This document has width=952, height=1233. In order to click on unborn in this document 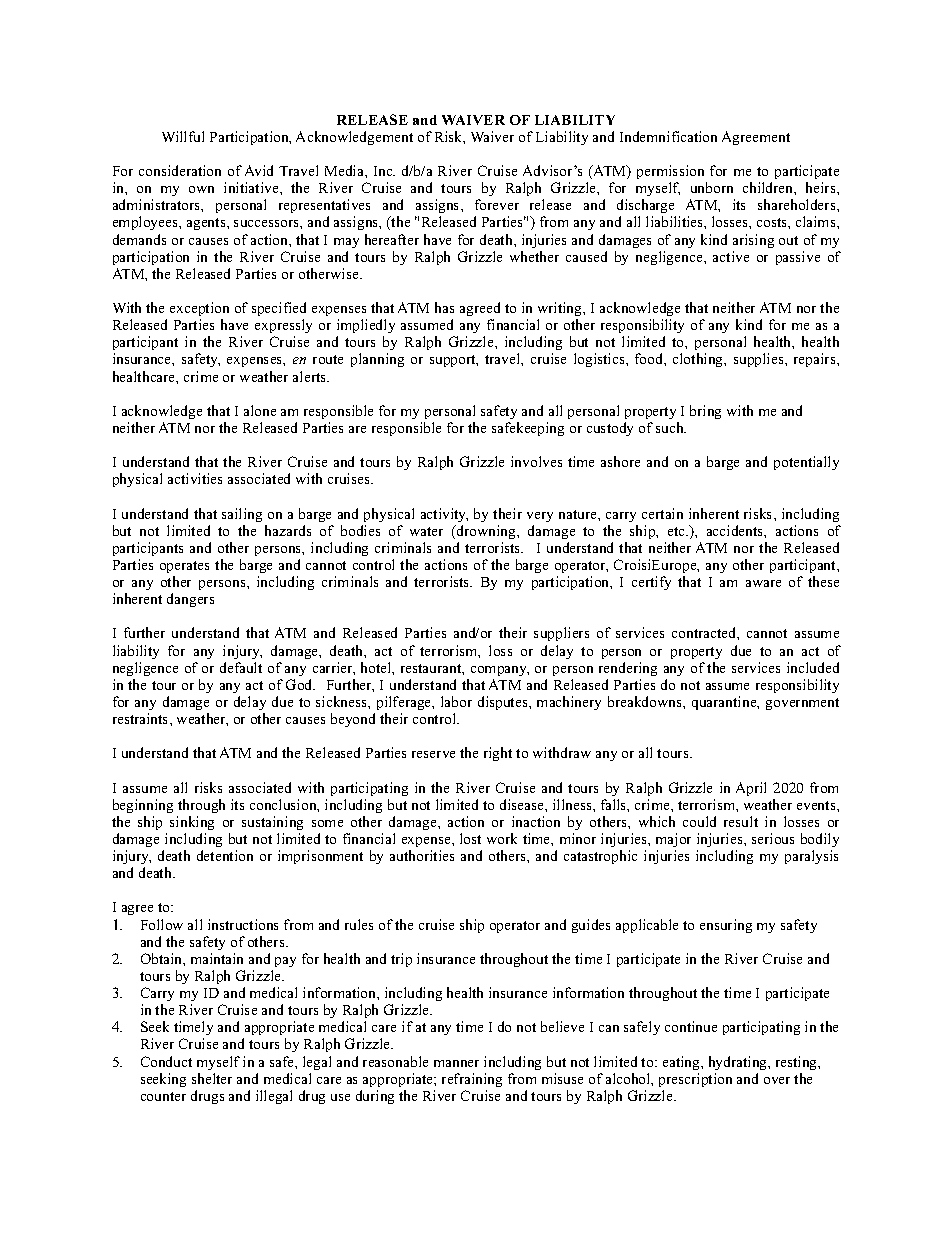, I will do `click(712, 187)`.
